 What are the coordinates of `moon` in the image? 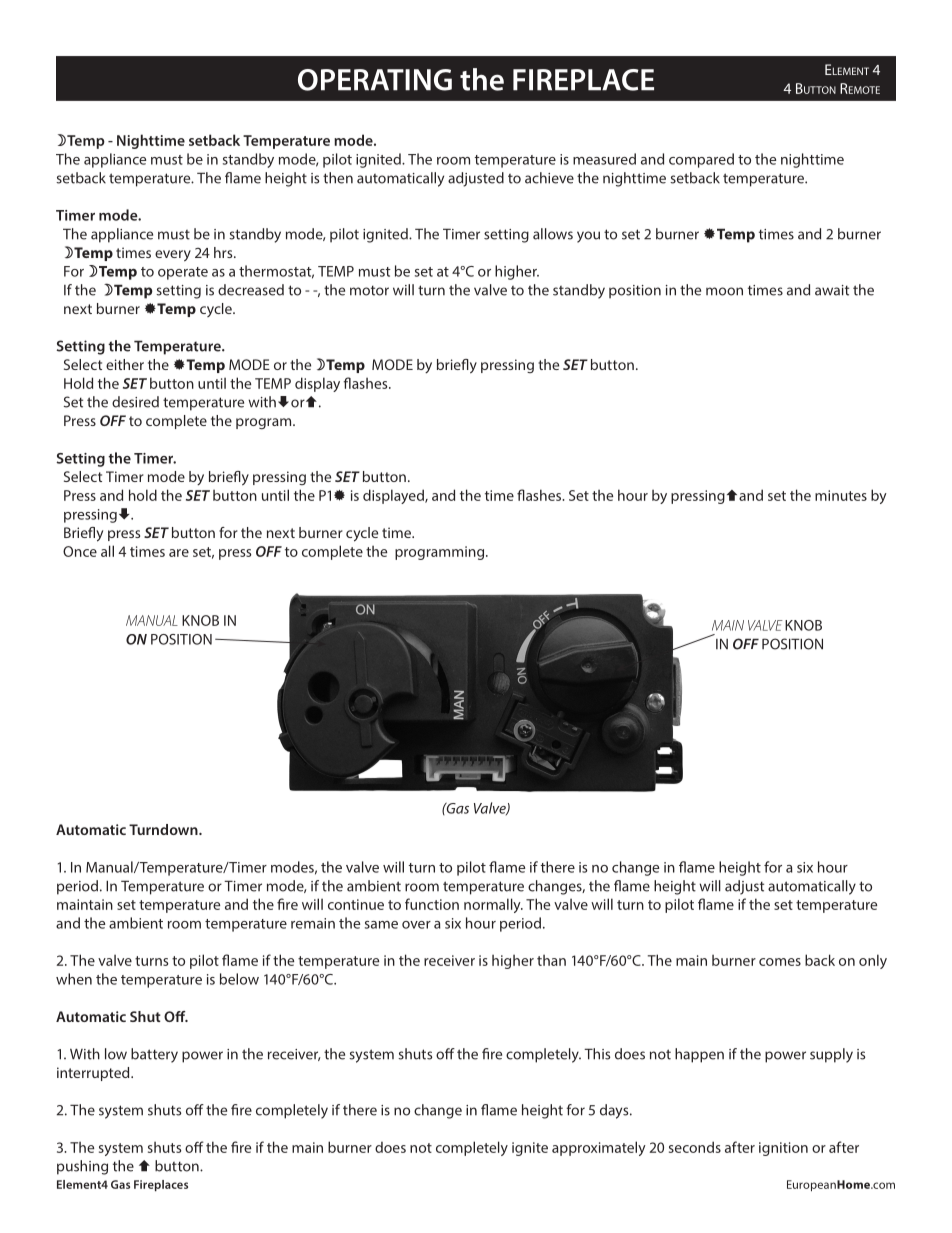 It's located at (724, 291).
